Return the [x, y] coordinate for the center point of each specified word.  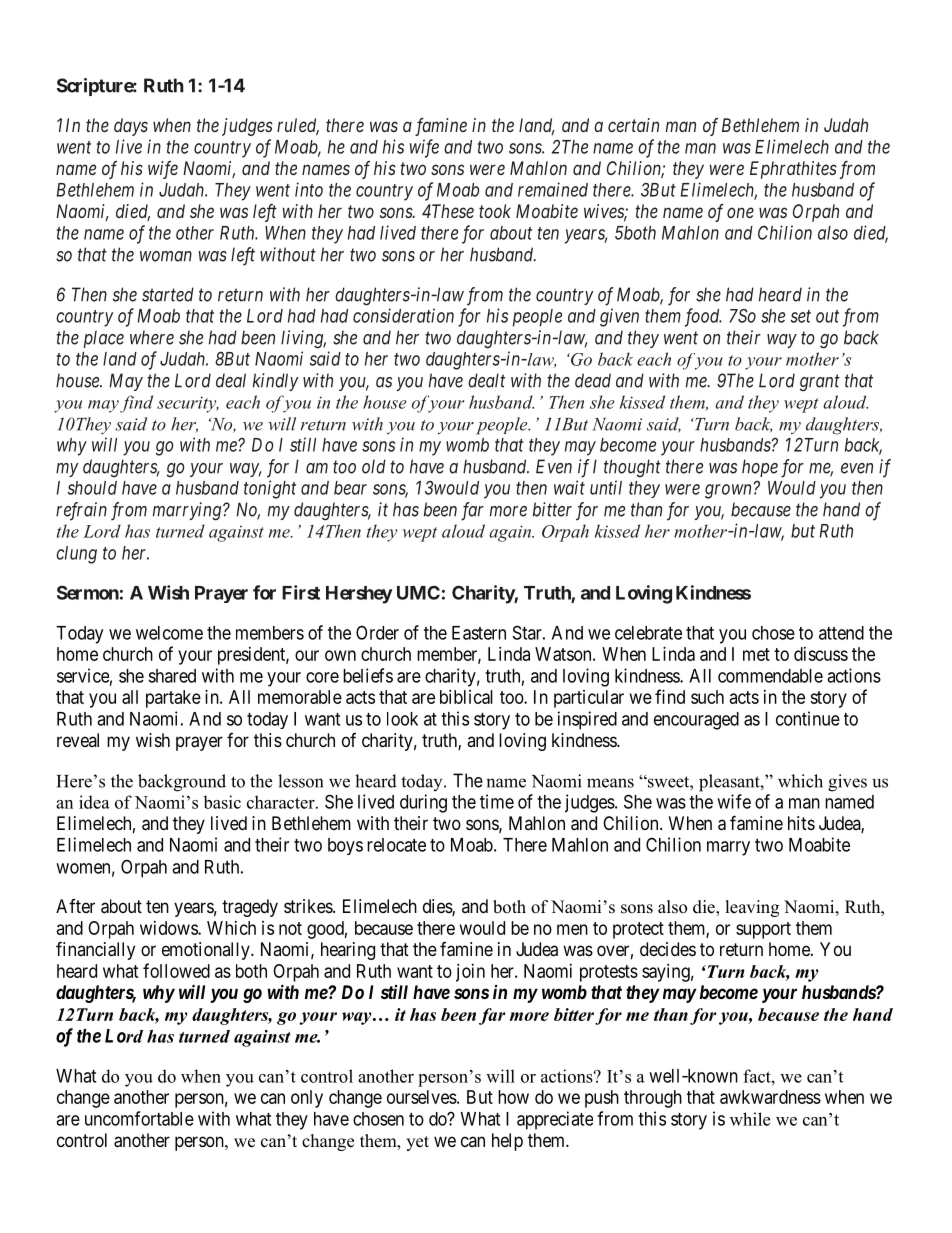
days [131, 127]
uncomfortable [139, 1118]
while [750, 1119]
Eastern [479, 633]
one [740, 212]
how [513, 1097]
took [495, 211]
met [756, 654]
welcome [169, 633]
